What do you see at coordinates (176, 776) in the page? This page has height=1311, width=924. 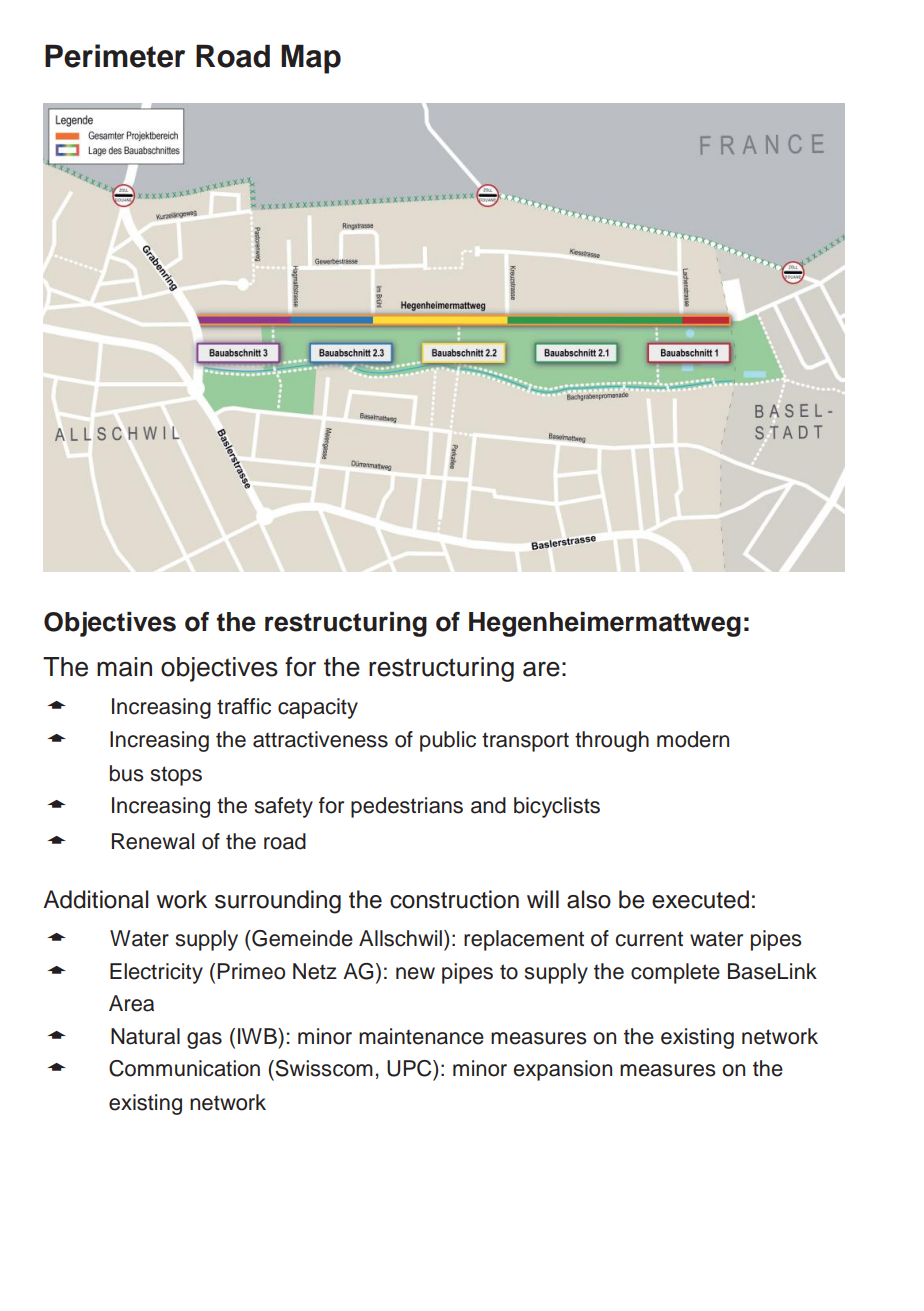 I see `stops` at bounding box center [176, 776].
